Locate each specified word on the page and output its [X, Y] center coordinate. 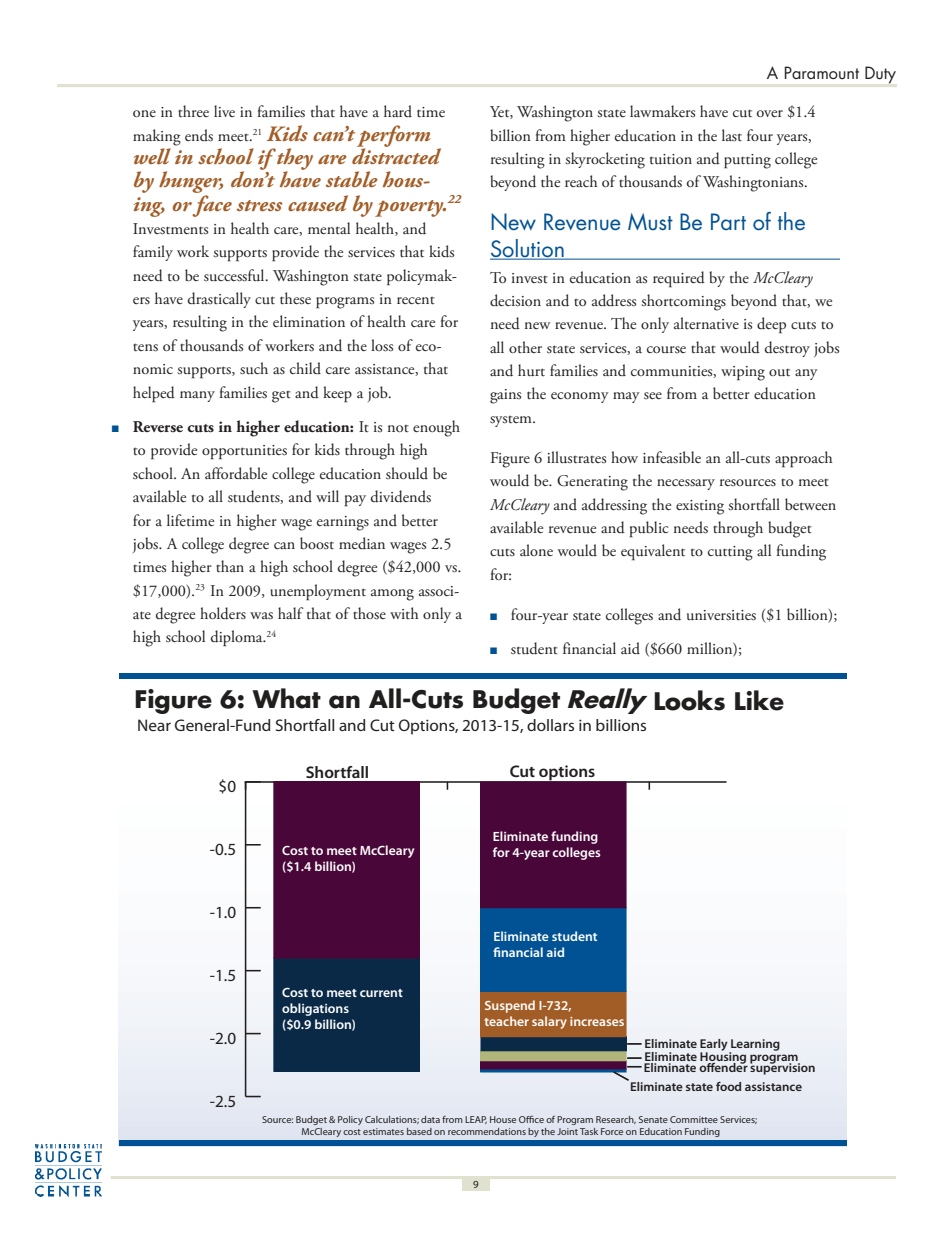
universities [721, 615]
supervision [782, 1068]
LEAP [476, 1120]
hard [398, 111]
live [224, 111]
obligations [315, 1009]
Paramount [821, 72]
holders [223, 613]
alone [536, 550]
